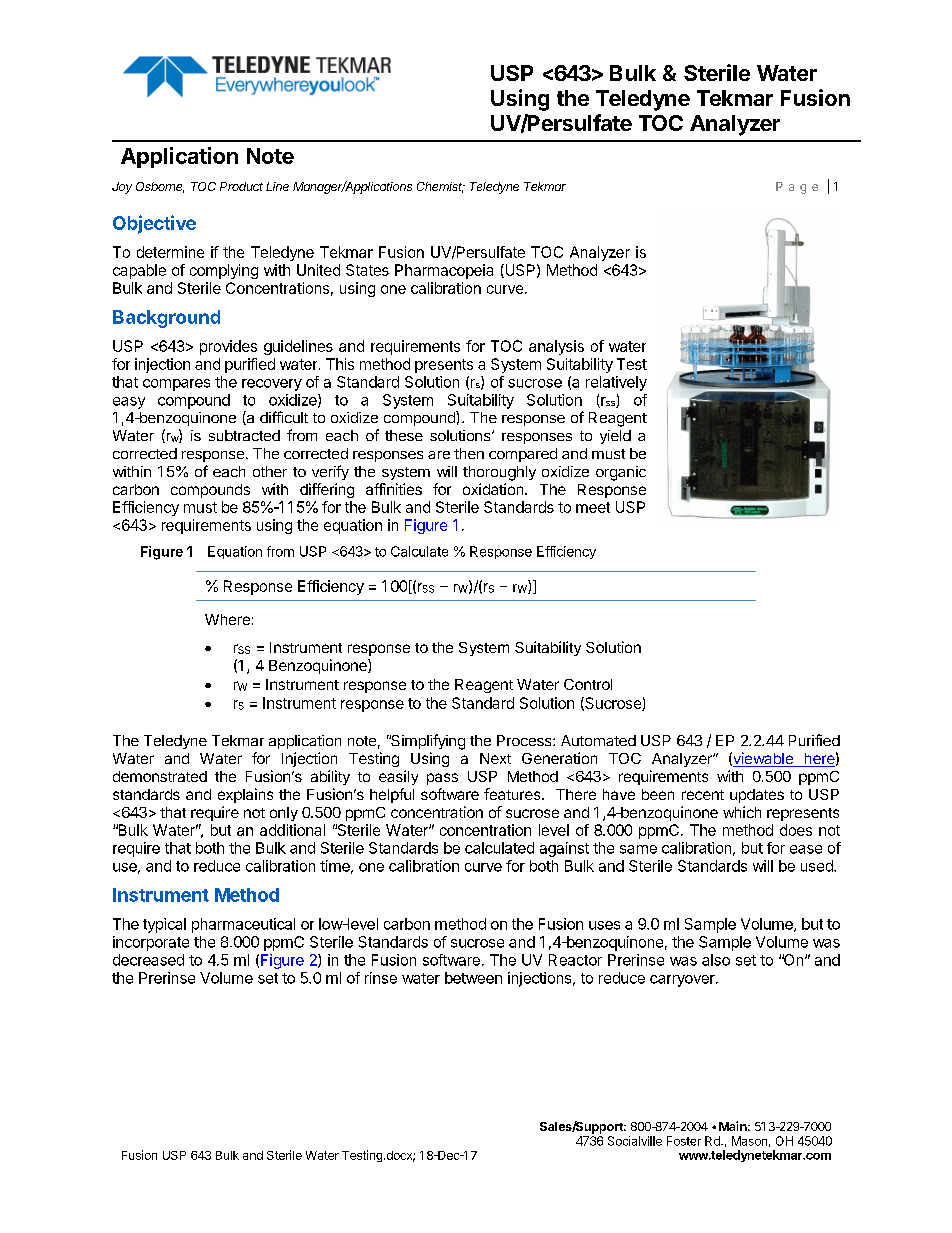  What do you see at coordinates (716, 960) in the document?
I see `also` at bounding box center [716, 960].
